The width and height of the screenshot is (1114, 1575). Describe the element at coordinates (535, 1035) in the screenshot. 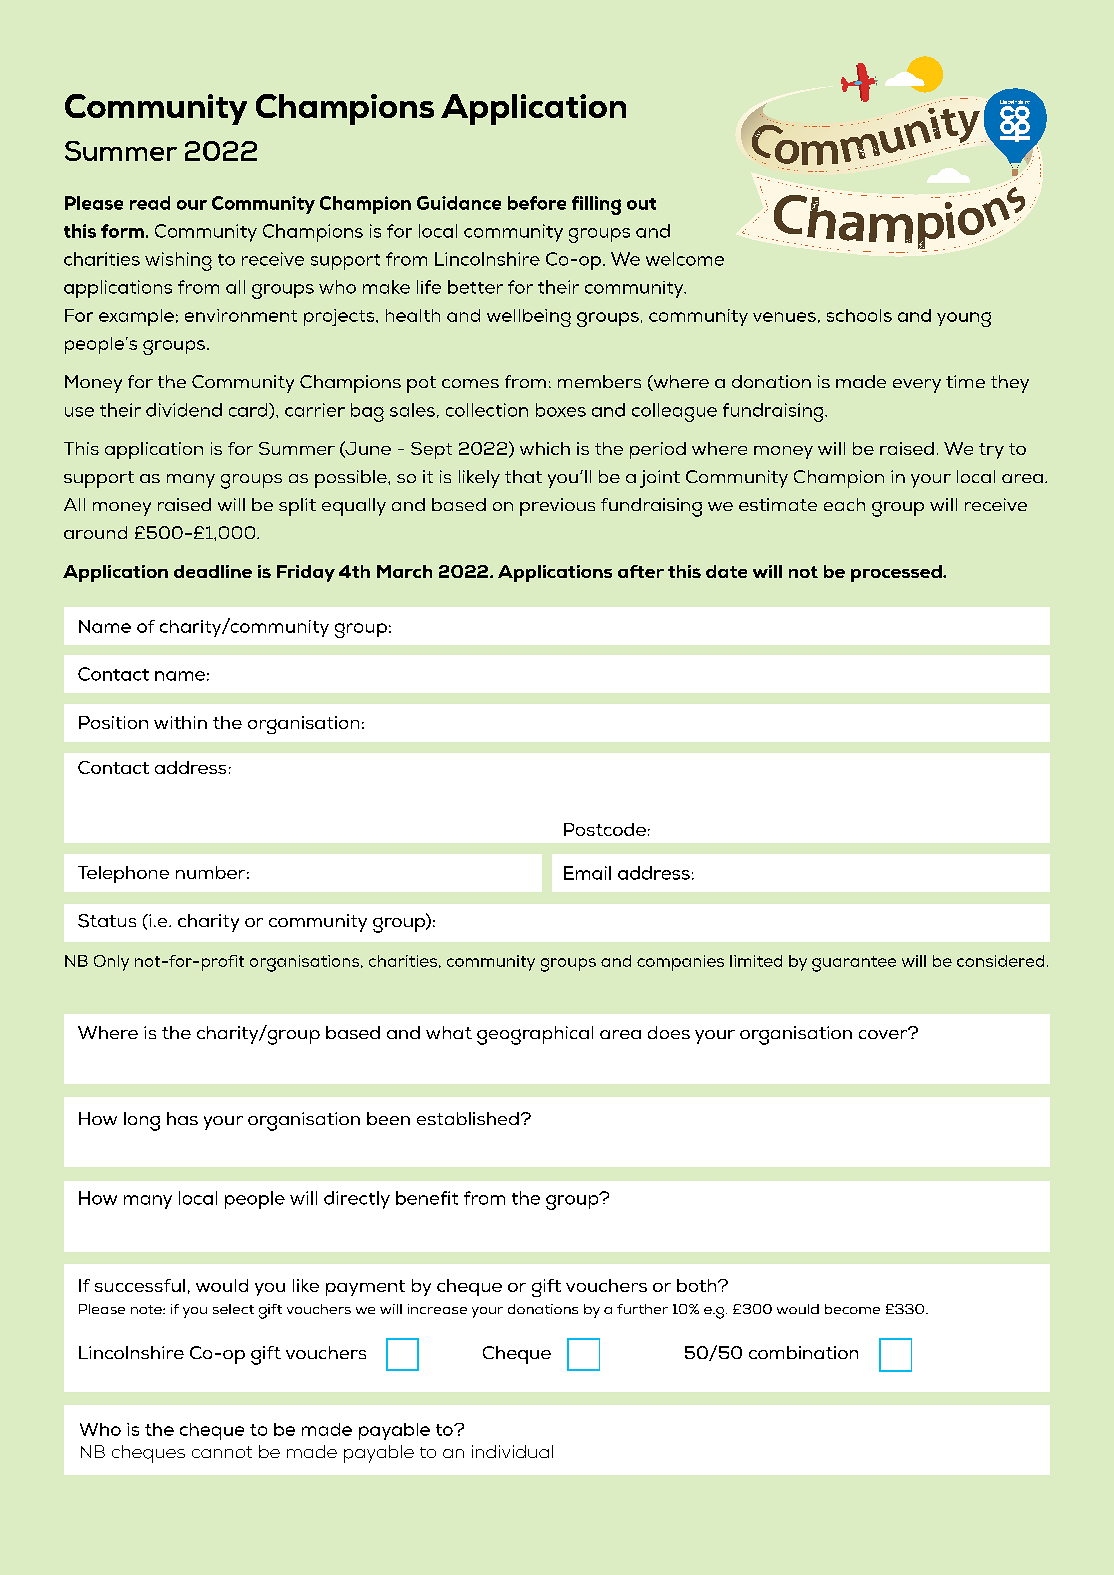

I see `geographical` at that location.
